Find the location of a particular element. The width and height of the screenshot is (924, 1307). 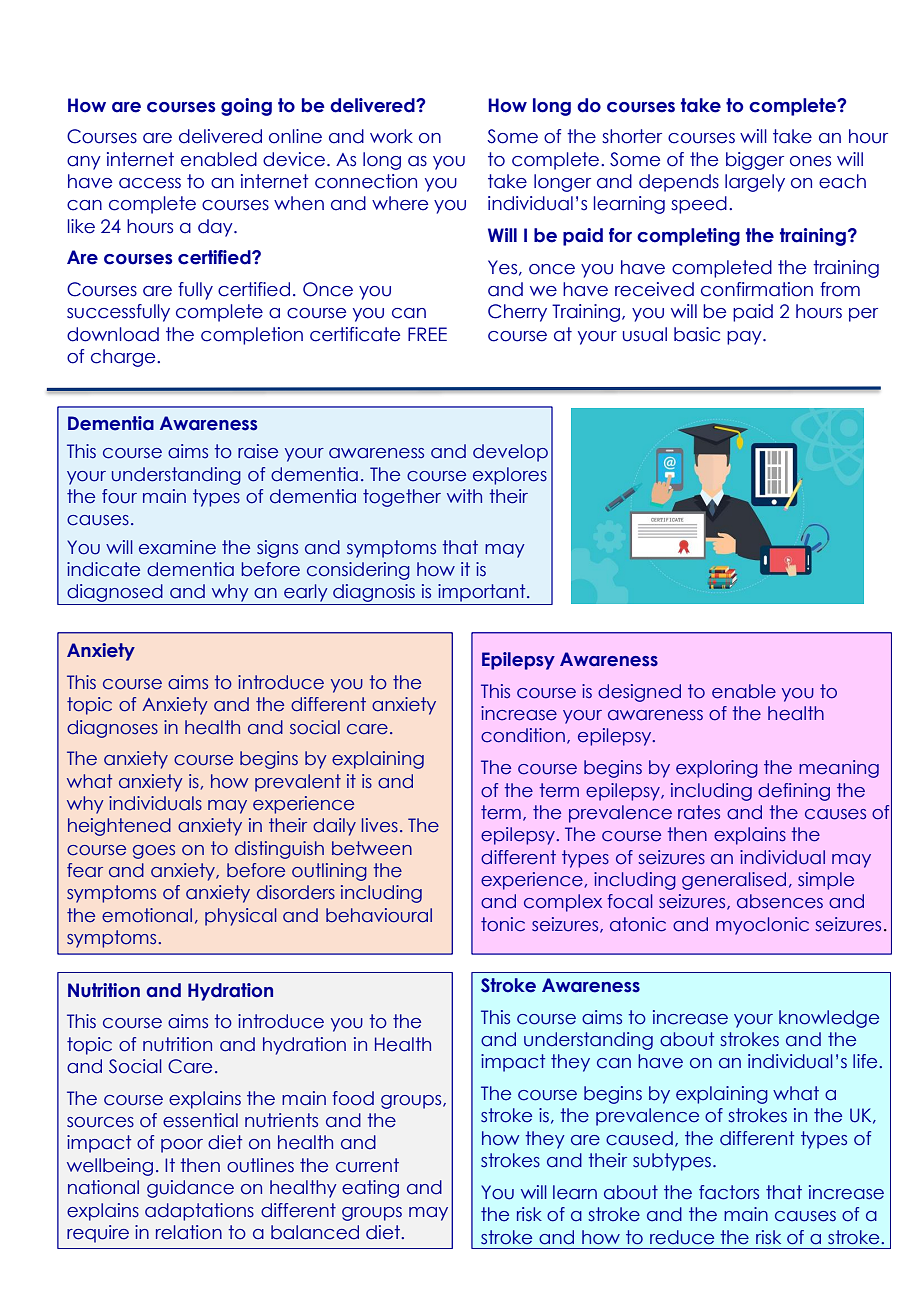

eating is located at coordinates (370, 1189).
